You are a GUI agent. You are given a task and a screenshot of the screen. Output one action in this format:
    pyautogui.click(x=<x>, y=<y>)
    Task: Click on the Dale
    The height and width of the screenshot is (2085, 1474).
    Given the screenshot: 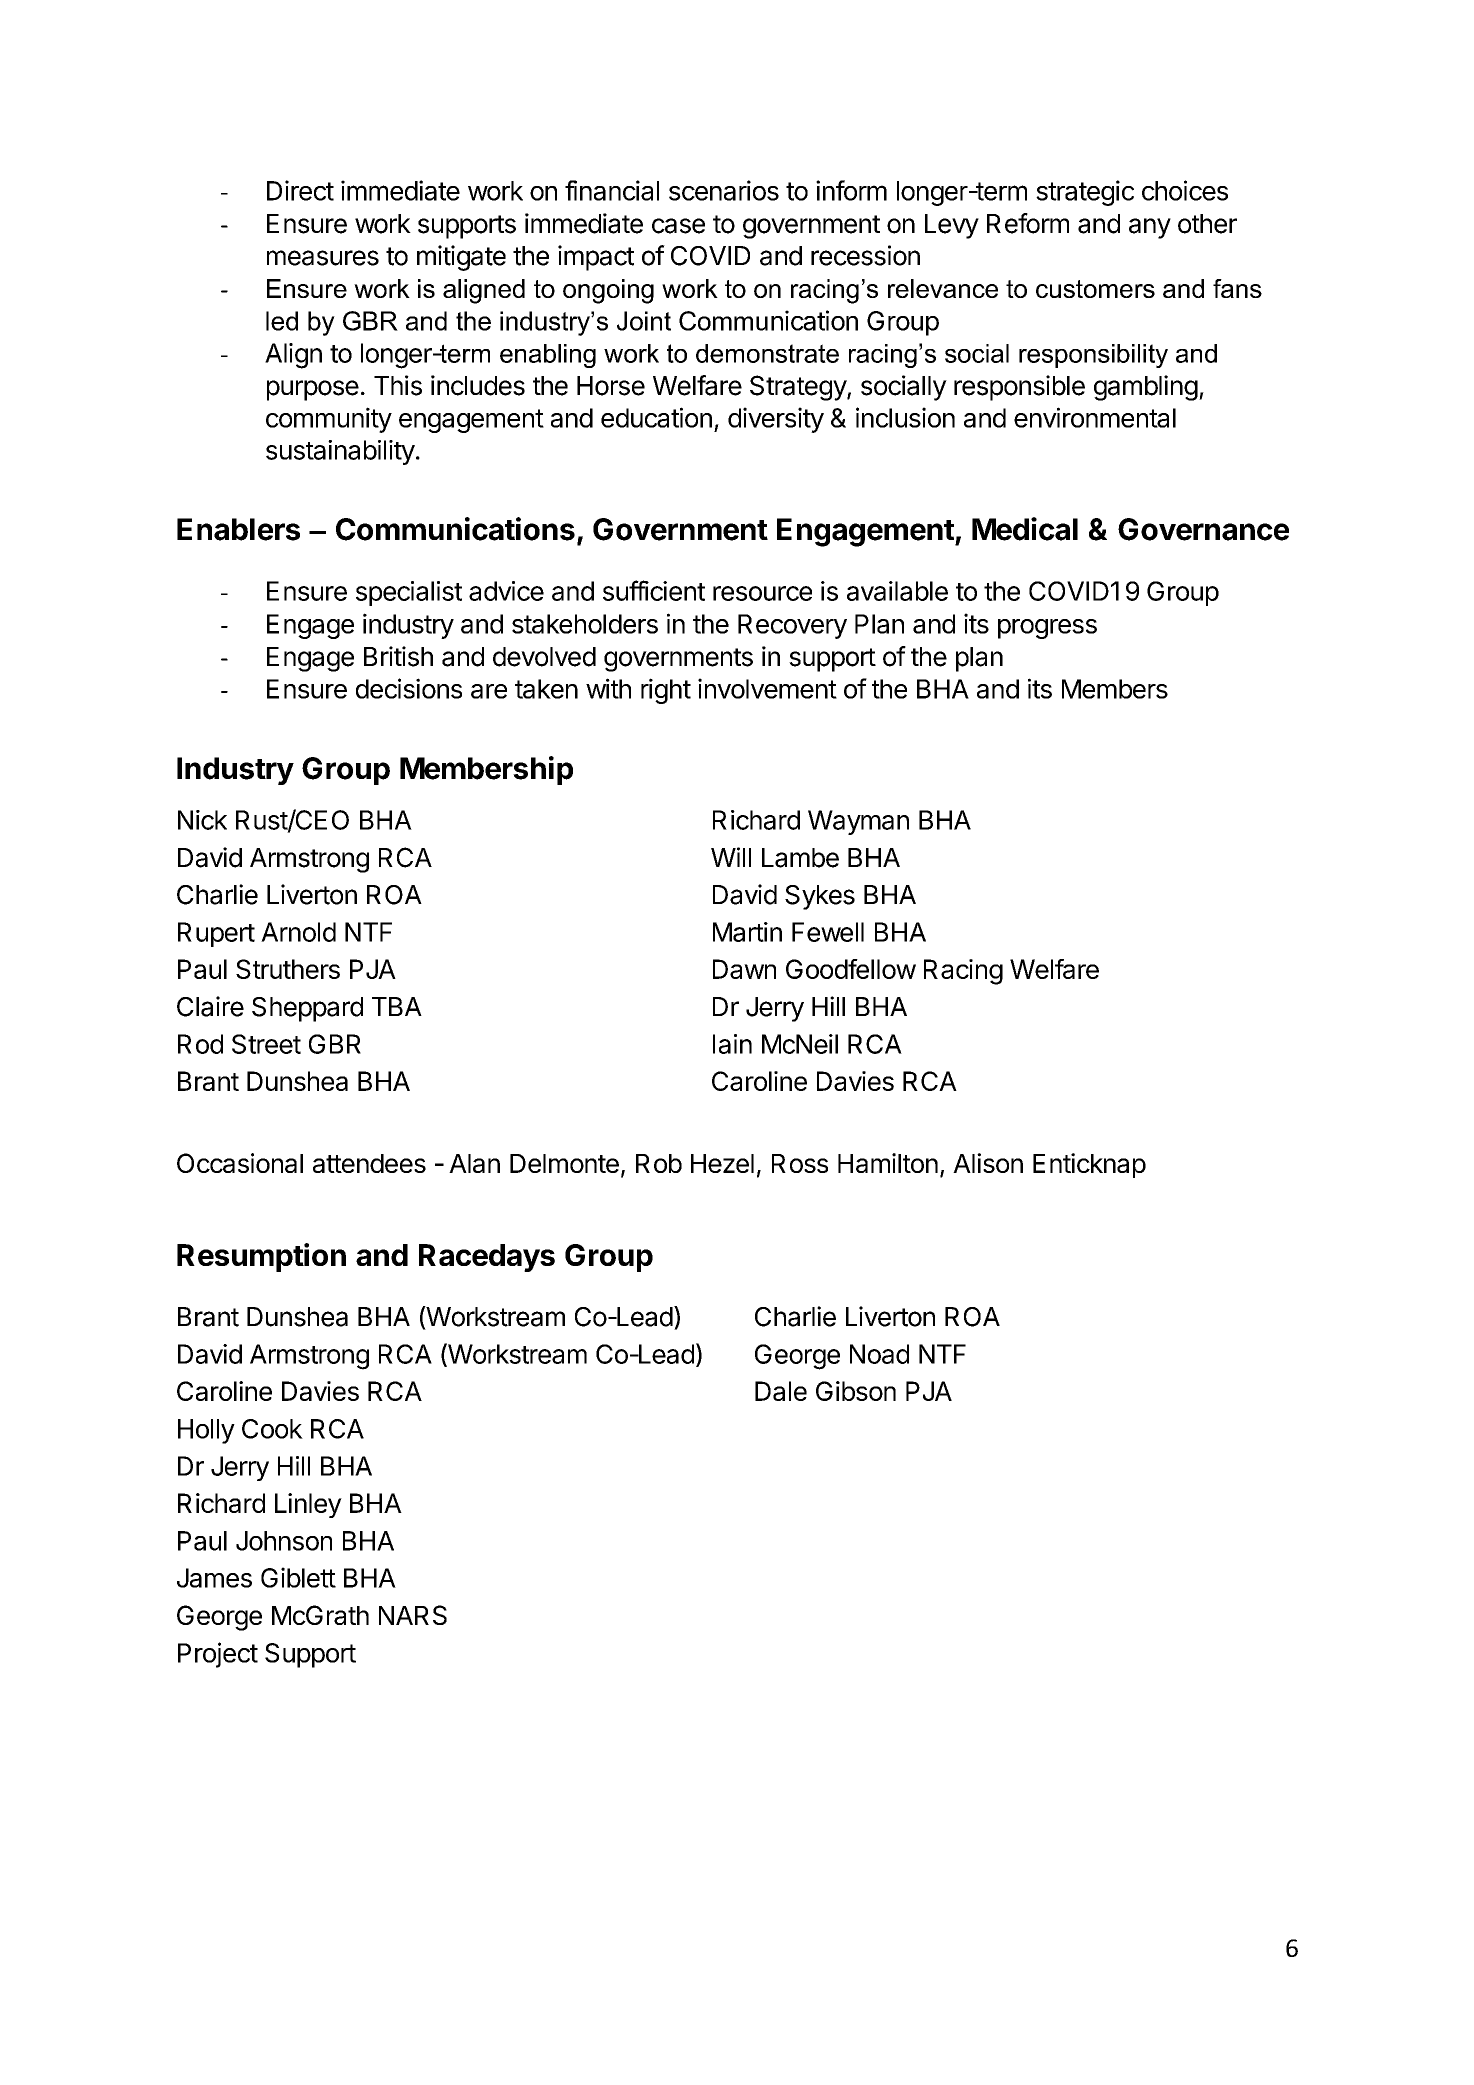 What is the action you would take?
    pyautogui.click(x=781, y=1391)
